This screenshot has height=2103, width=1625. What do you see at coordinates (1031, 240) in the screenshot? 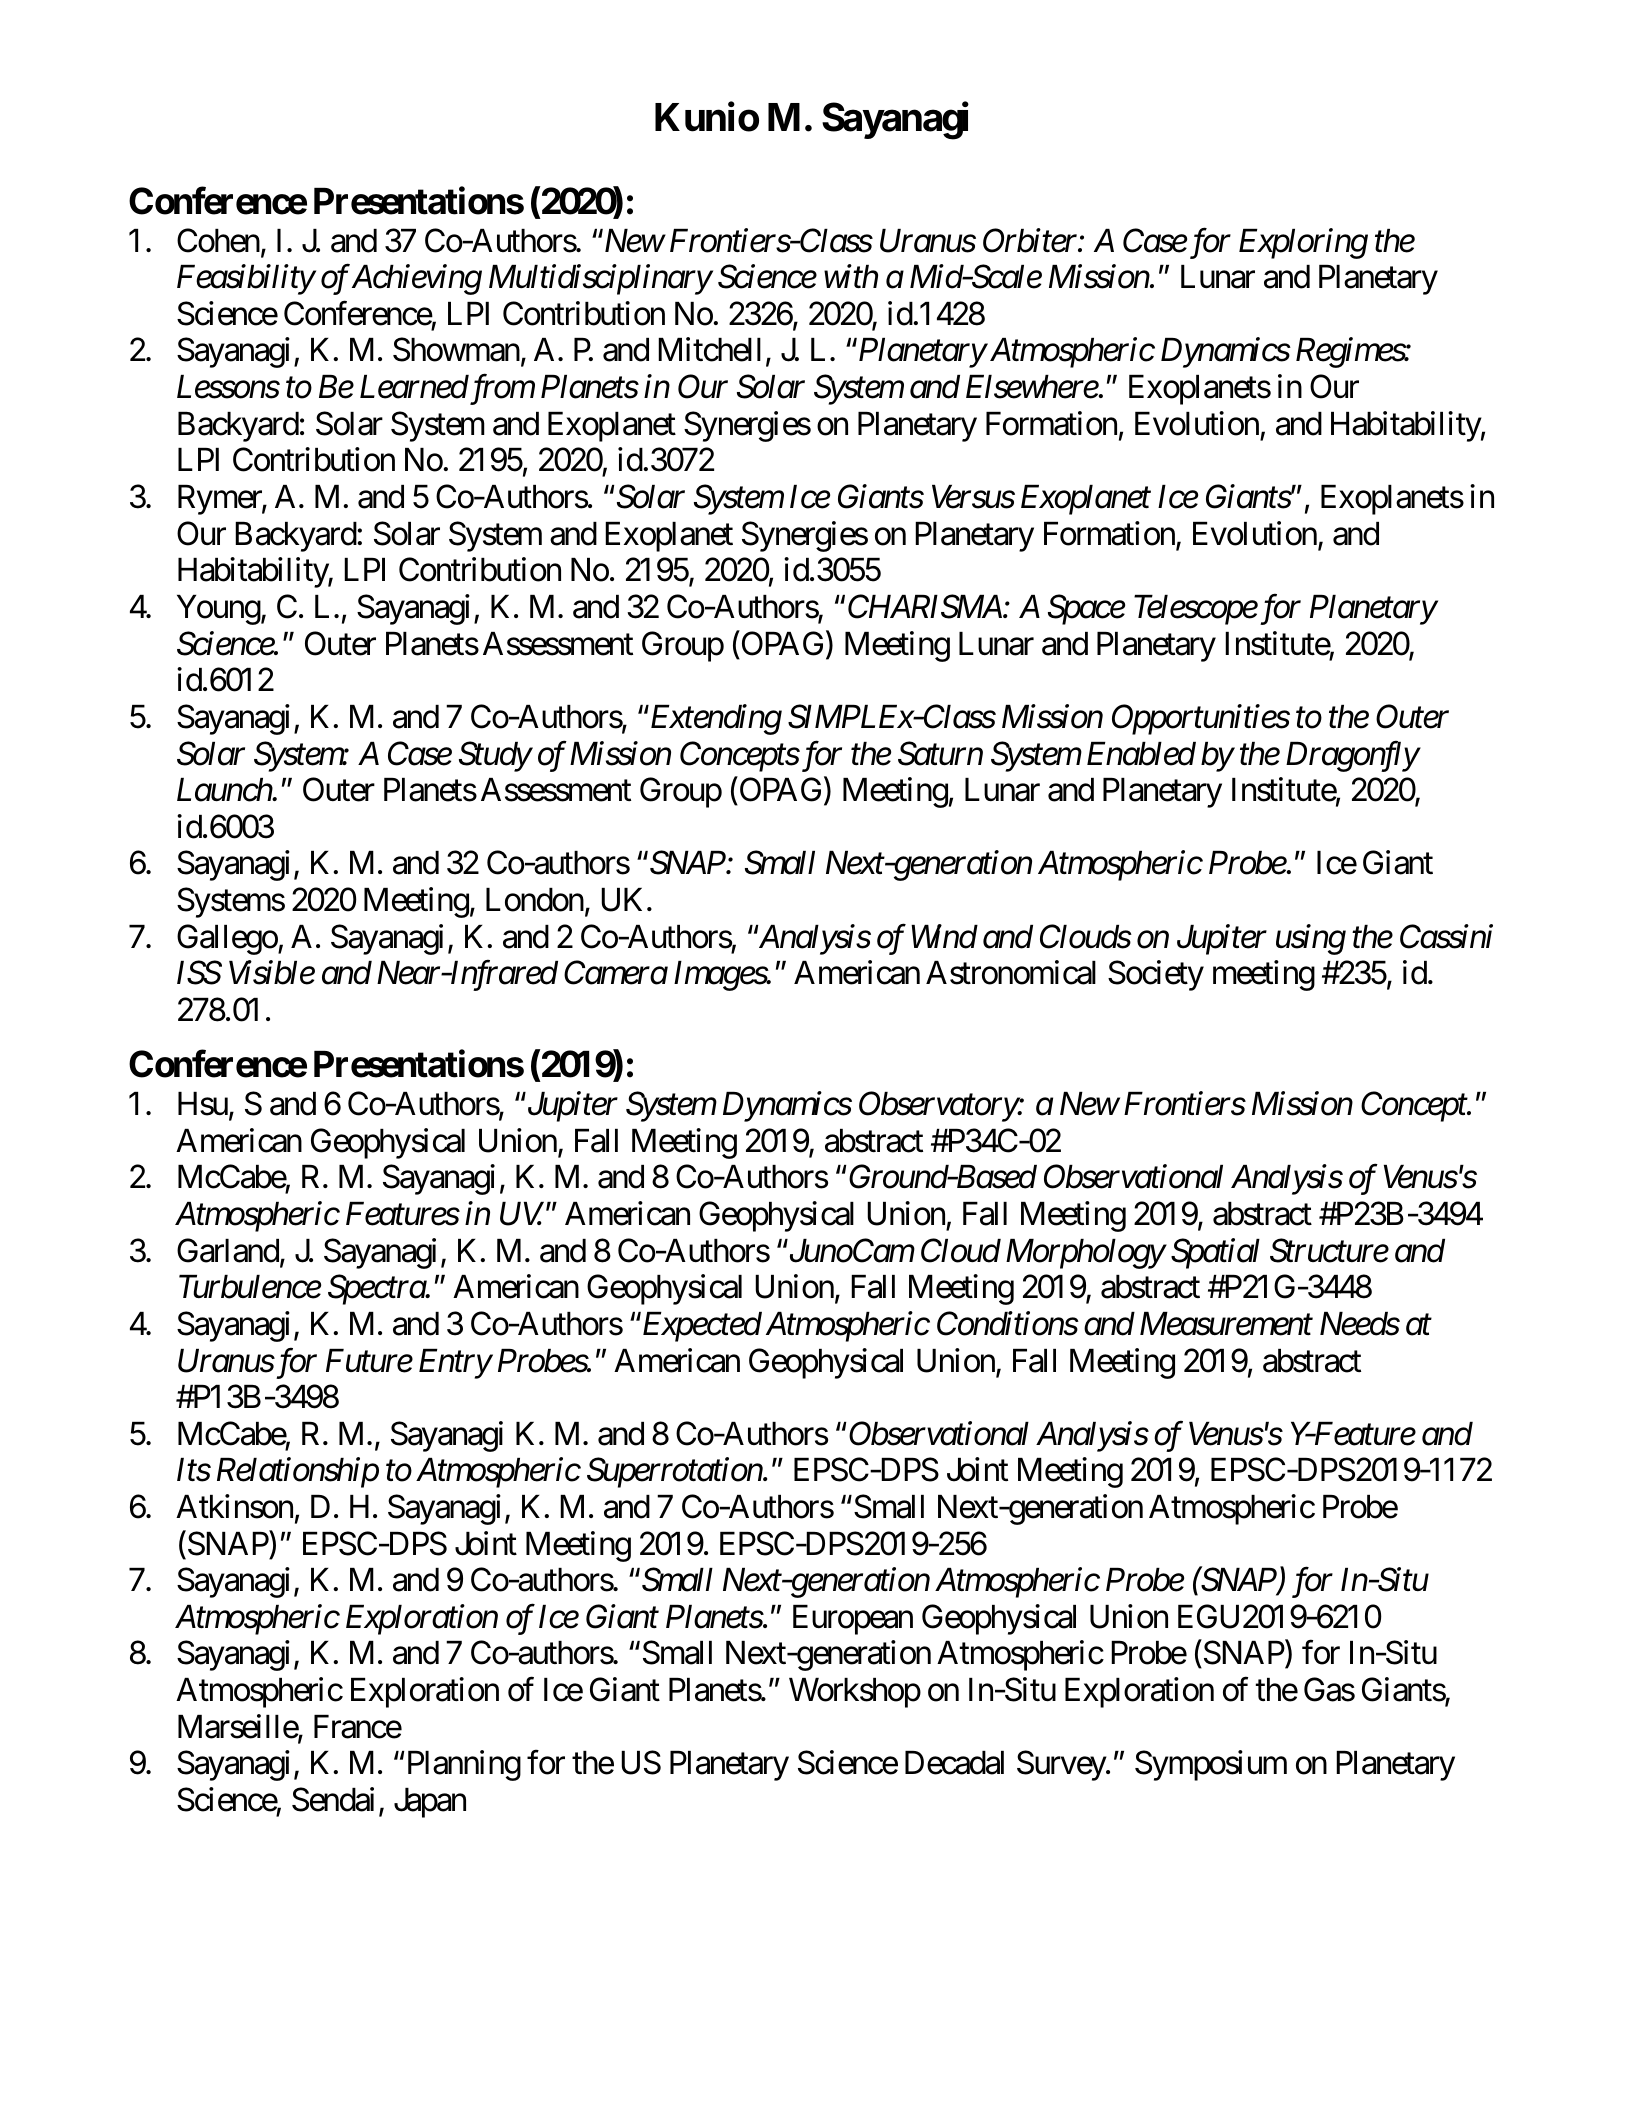
I see `Orbiter` at bounding box center [1031, 240].
